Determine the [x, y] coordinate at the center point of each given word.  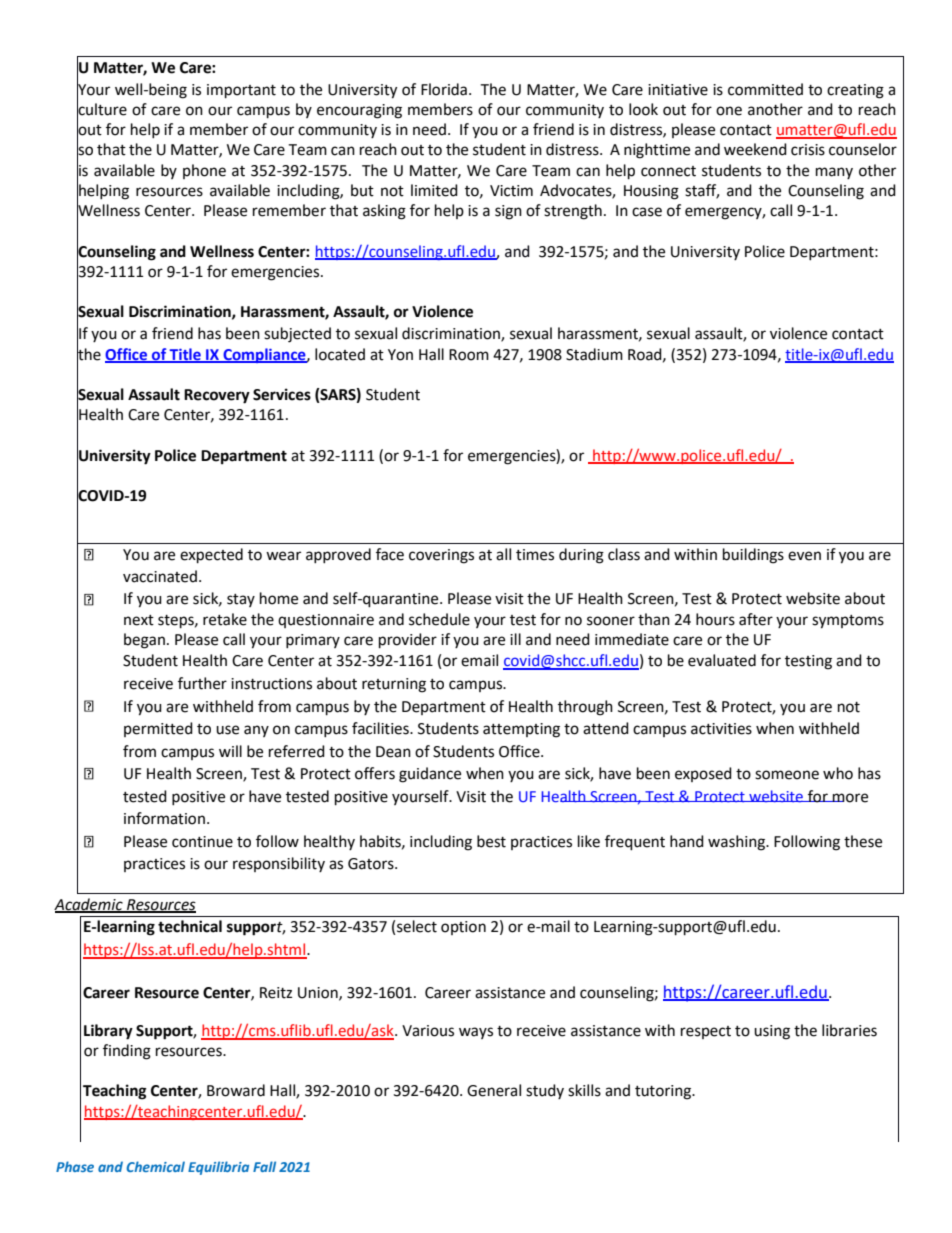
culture [102, 109]
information [164, 818]
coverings [441, 556]
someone [787, 775]
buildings [753, 556]
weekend [755, 149]
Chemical [155, 1166]
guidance [430, 775]
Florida [444, 89]
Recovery [217, 396]
